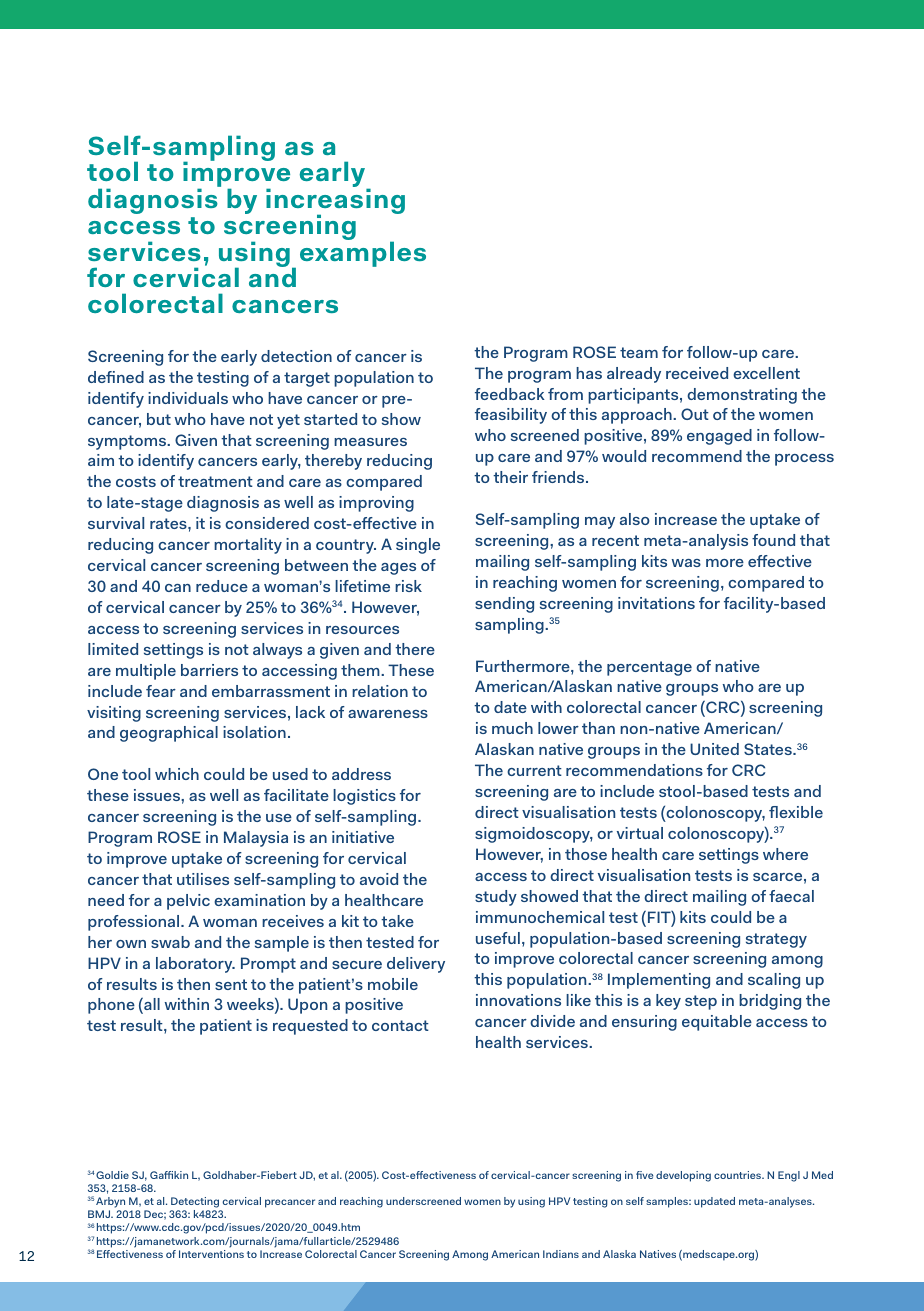 The width and height of the screenshot is (924, 1311). What do you see at coordinates (686, 563) in the screenshot?
I see `was` at bounding box center [686, 563].
